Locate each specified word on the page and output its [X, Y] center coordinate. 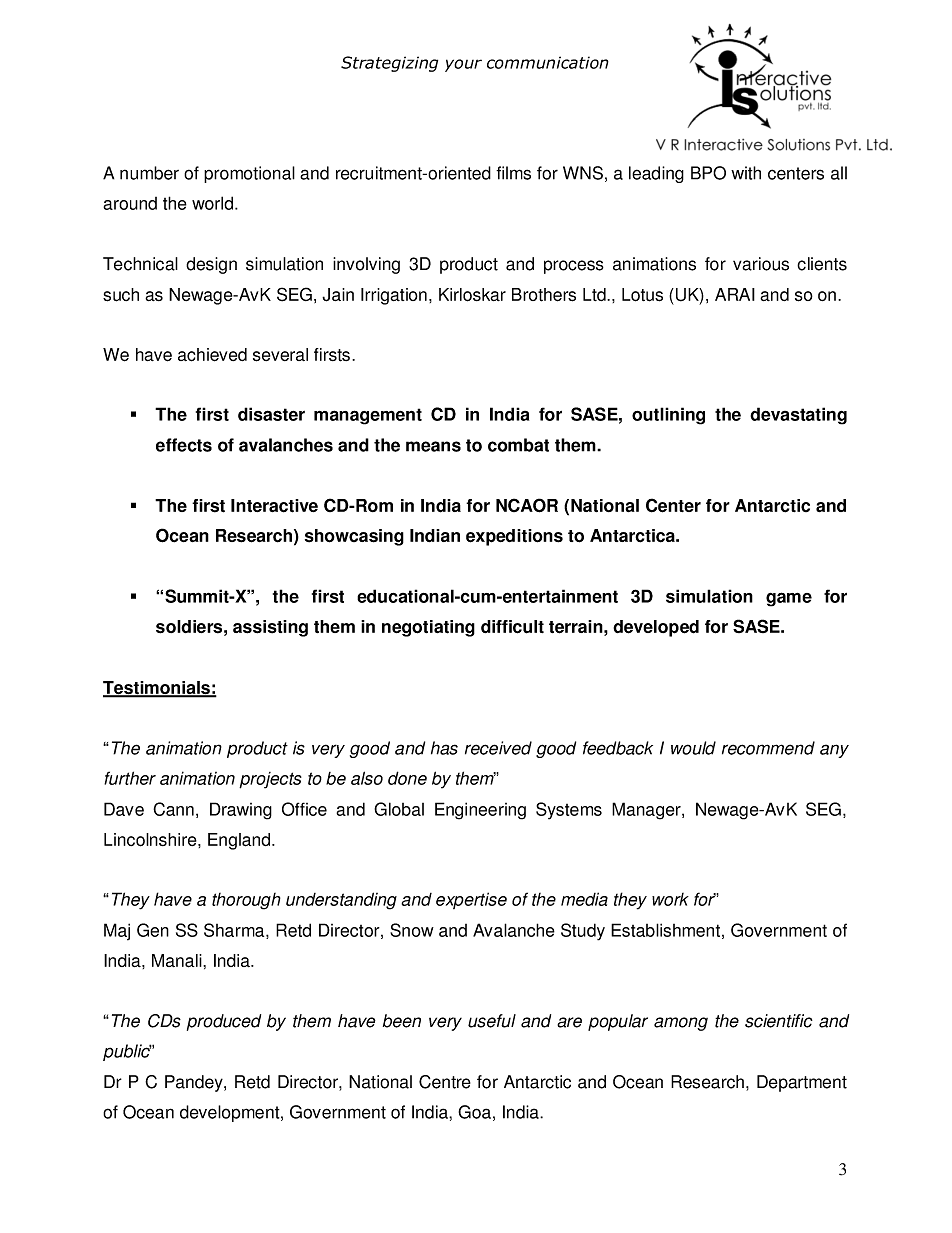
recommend [768, 748]
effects [184, 445]
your [463, 65]
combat [518, 445]
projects [270, 780]
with [746, 173]
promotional [249, 174]
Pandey [195, 1083]
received [498, 748]
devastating [798, 416]
